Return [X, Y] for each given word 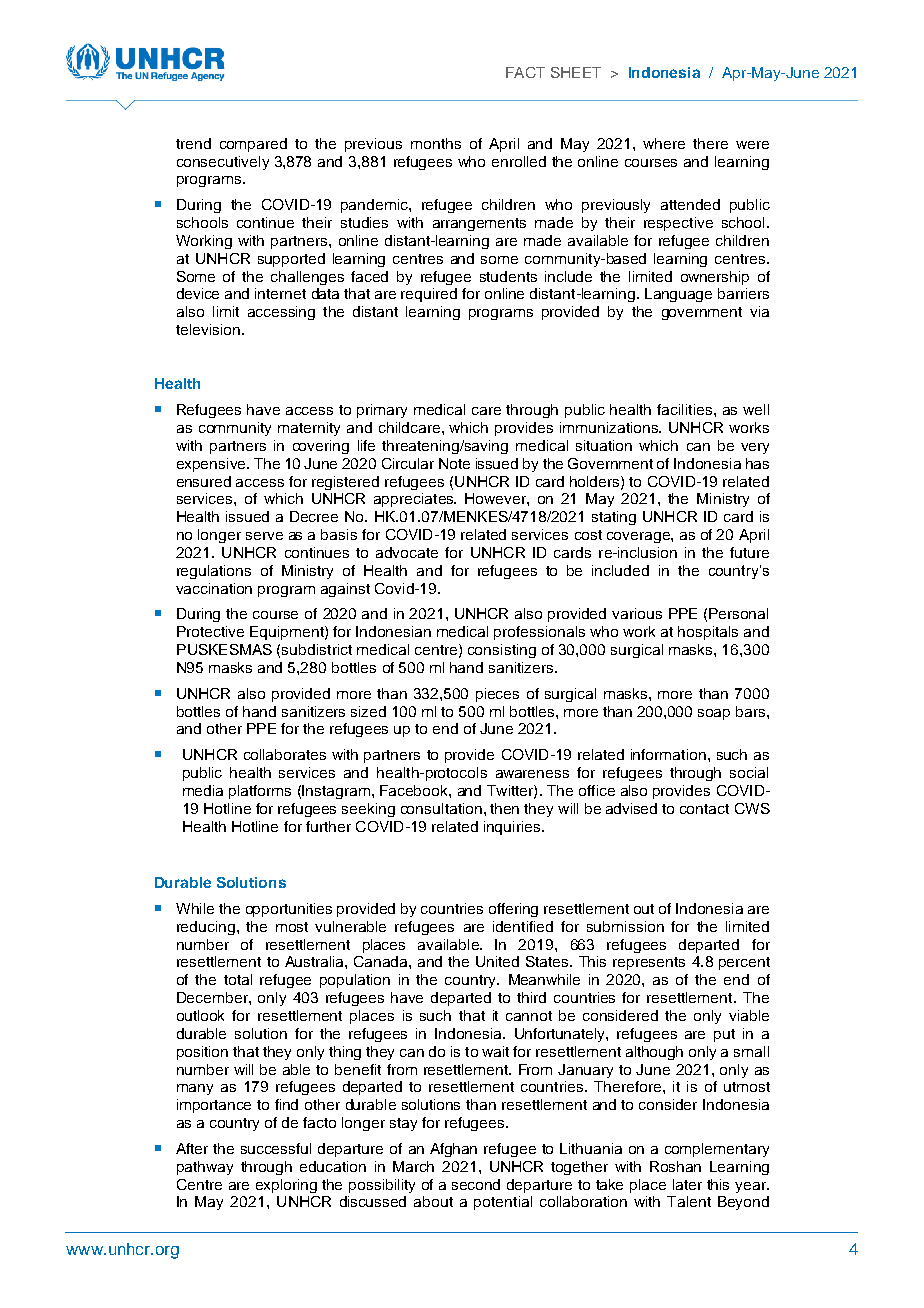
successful [276, 1148]
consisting [502, 651]
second [476, 1184]
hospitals [708, 633]
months [436, 143]
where [664, 143]
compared [253, 145]
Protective [210, 631]
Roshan [675, 1166]
